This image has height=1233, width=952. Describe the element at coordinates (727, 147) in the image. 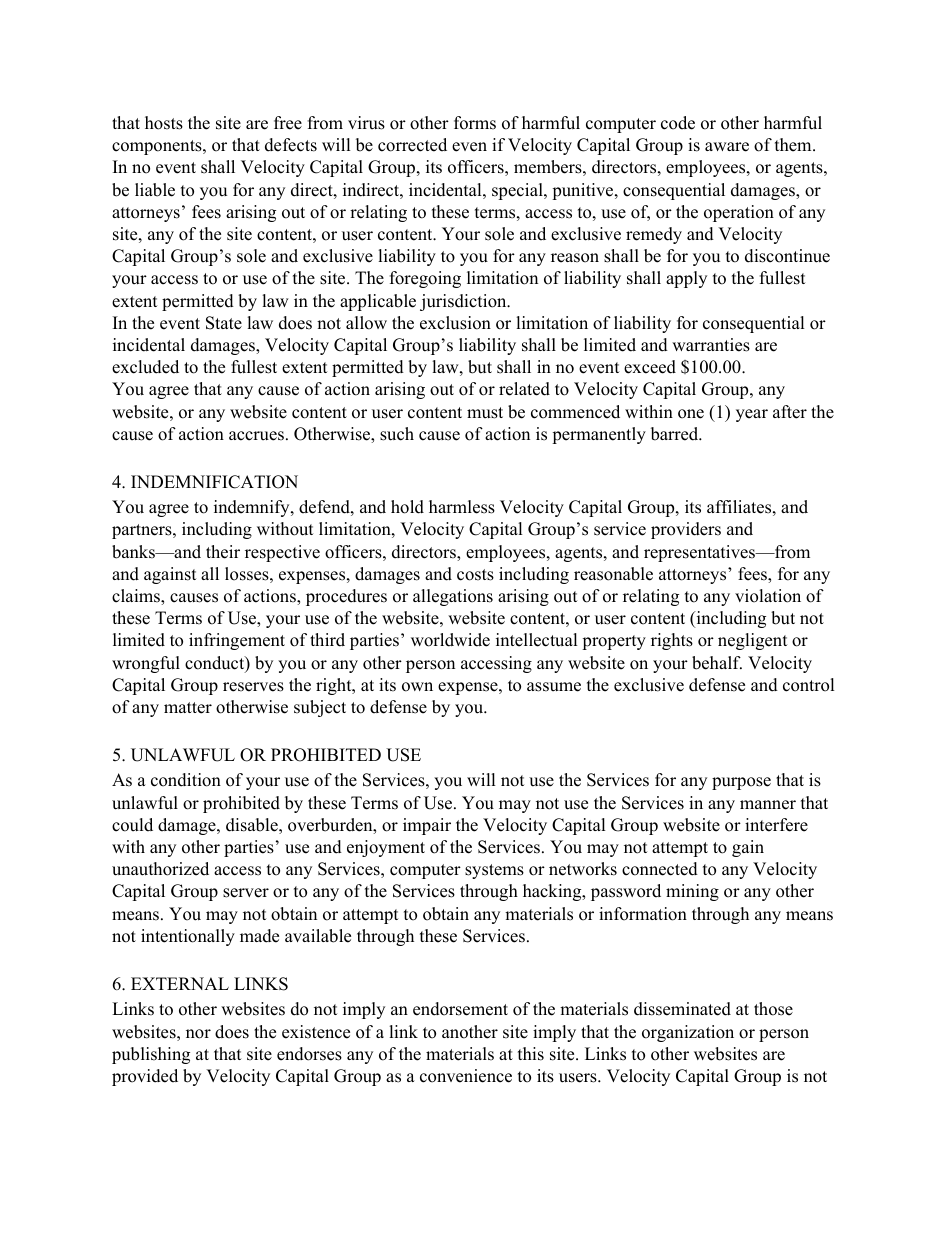

I see `aware` at that location.
